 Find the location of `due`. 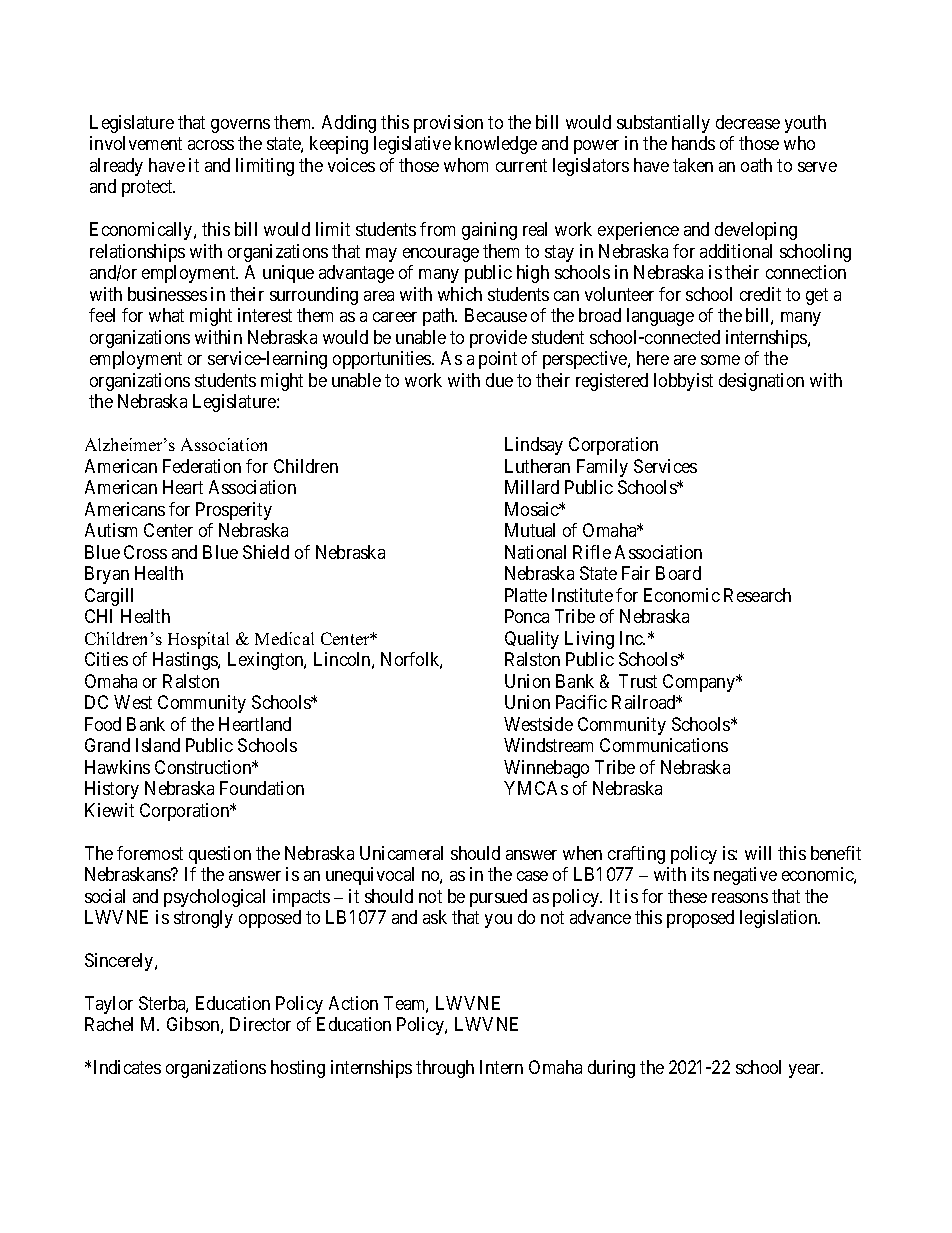

due is located at coordinates (499, 380).
